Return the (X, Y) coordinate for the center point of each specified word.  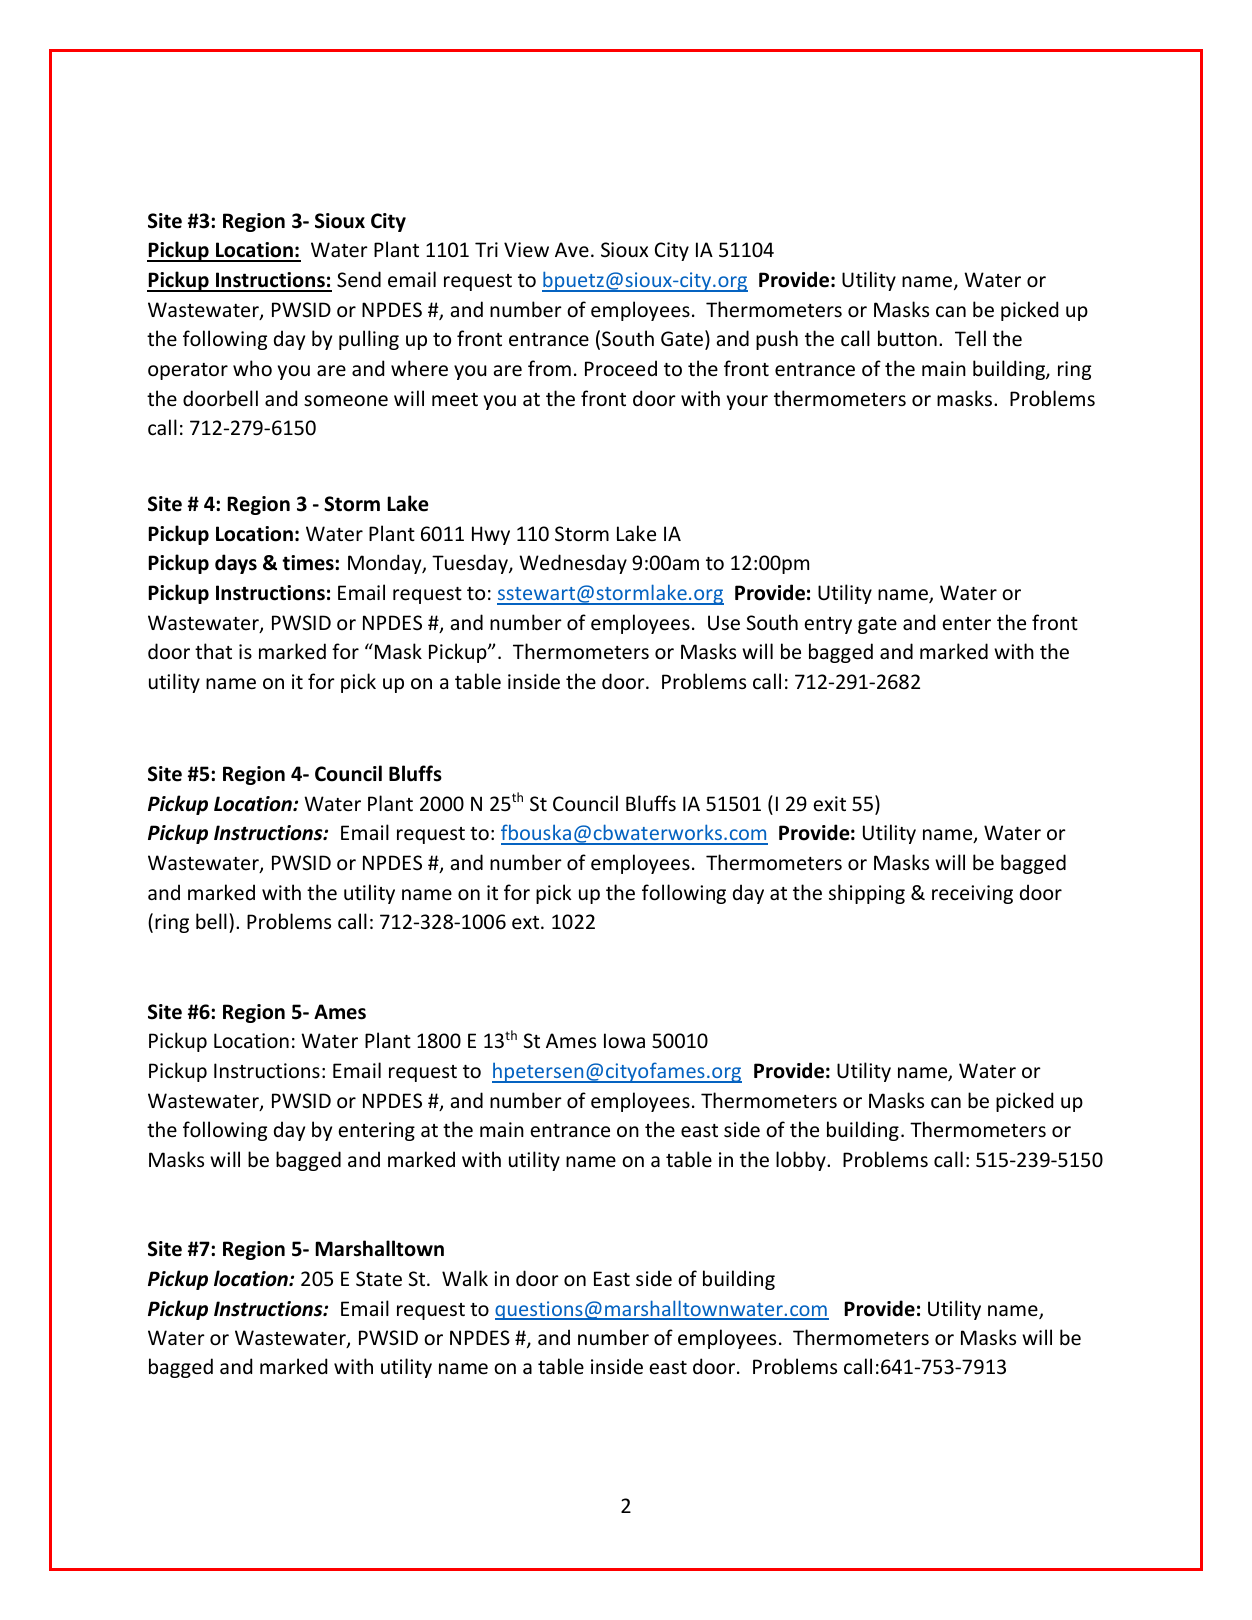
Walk (465, 1278)
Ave (572, 250)
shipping (867, 894)
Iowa (624, 1041)
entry (828, 625)
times (309, 563)
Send (359, 279)
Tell (970, 338)
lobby (802, 1161)
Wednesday (573, 564)
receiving (972, 894)
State (379, 1279)
